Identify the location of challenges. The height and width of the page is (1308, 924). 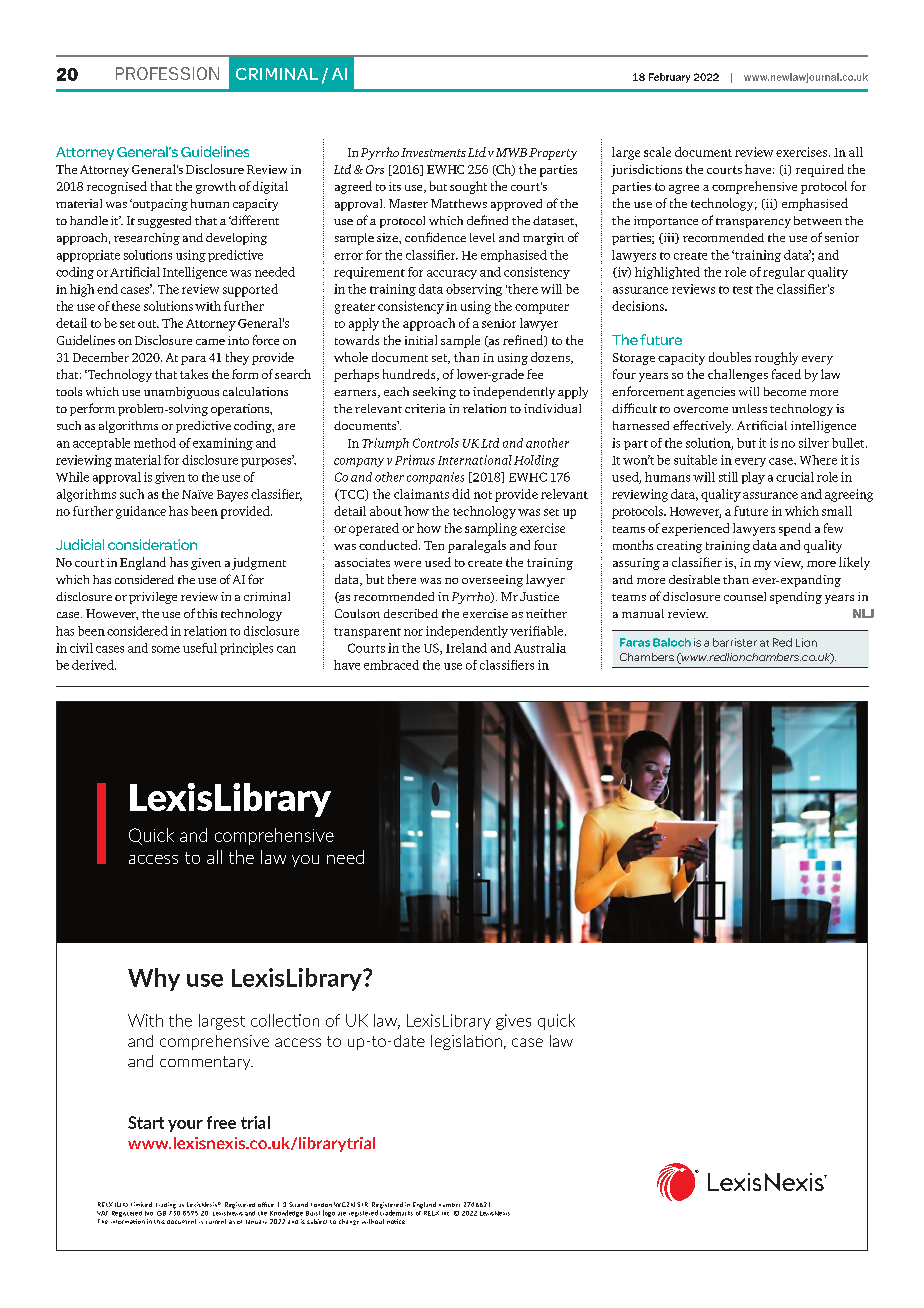
(738, 375).
